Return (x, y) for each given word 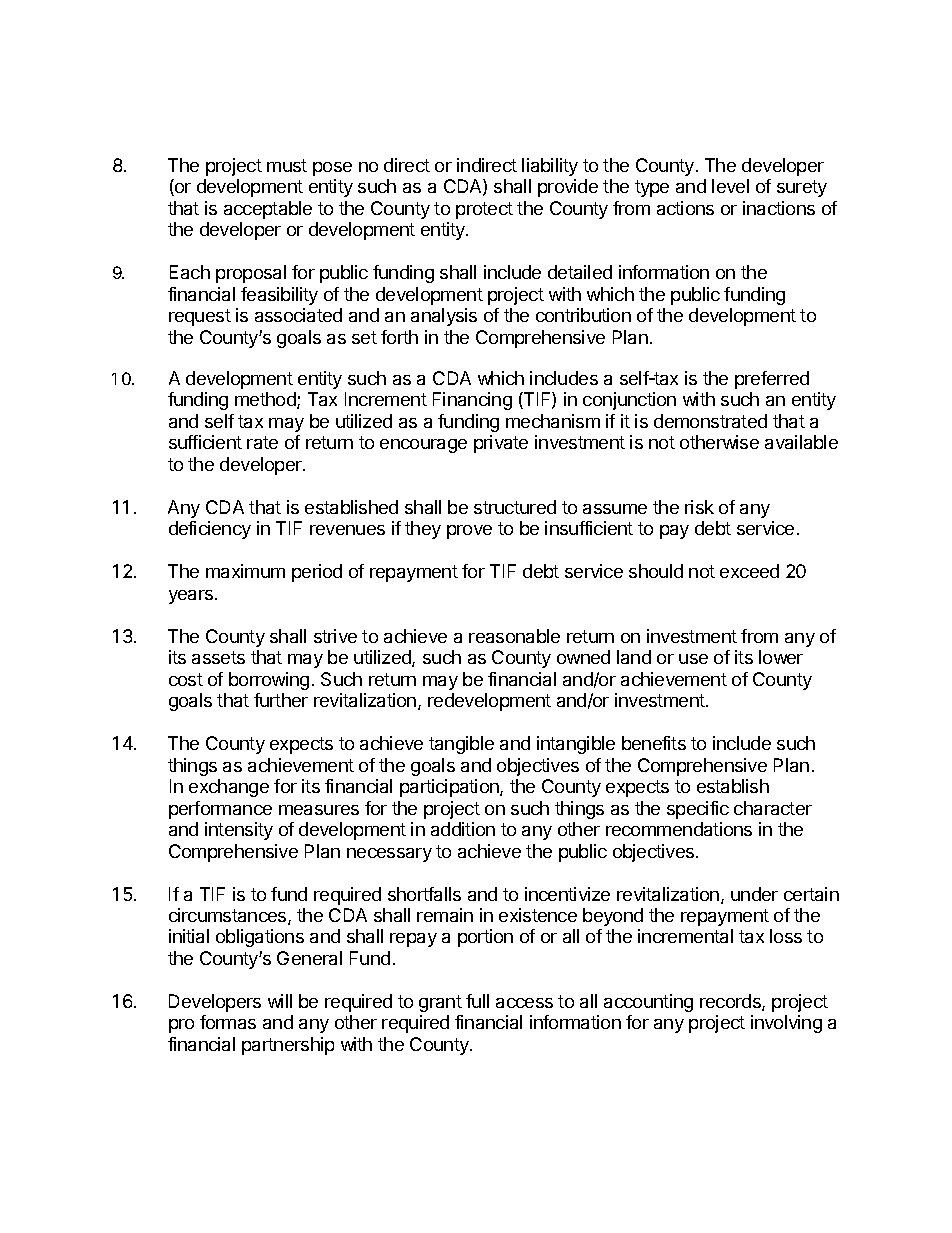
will (280, 1001)
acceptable (268, 210)
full (477, 1001)
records (731, 1002)
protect (484, 210)
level (730, 186)
